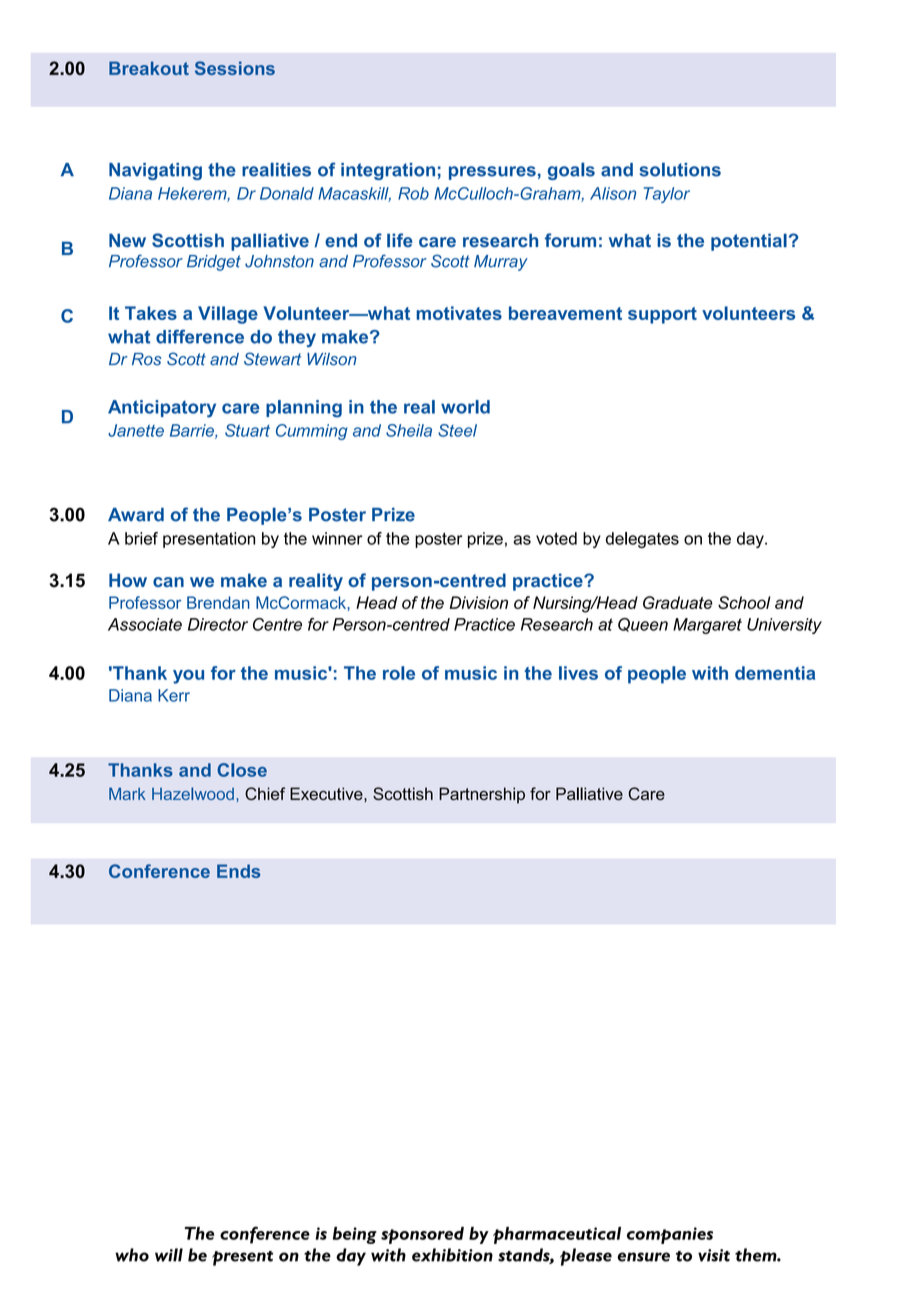  I want to click on solutions, so click(680, 170).
